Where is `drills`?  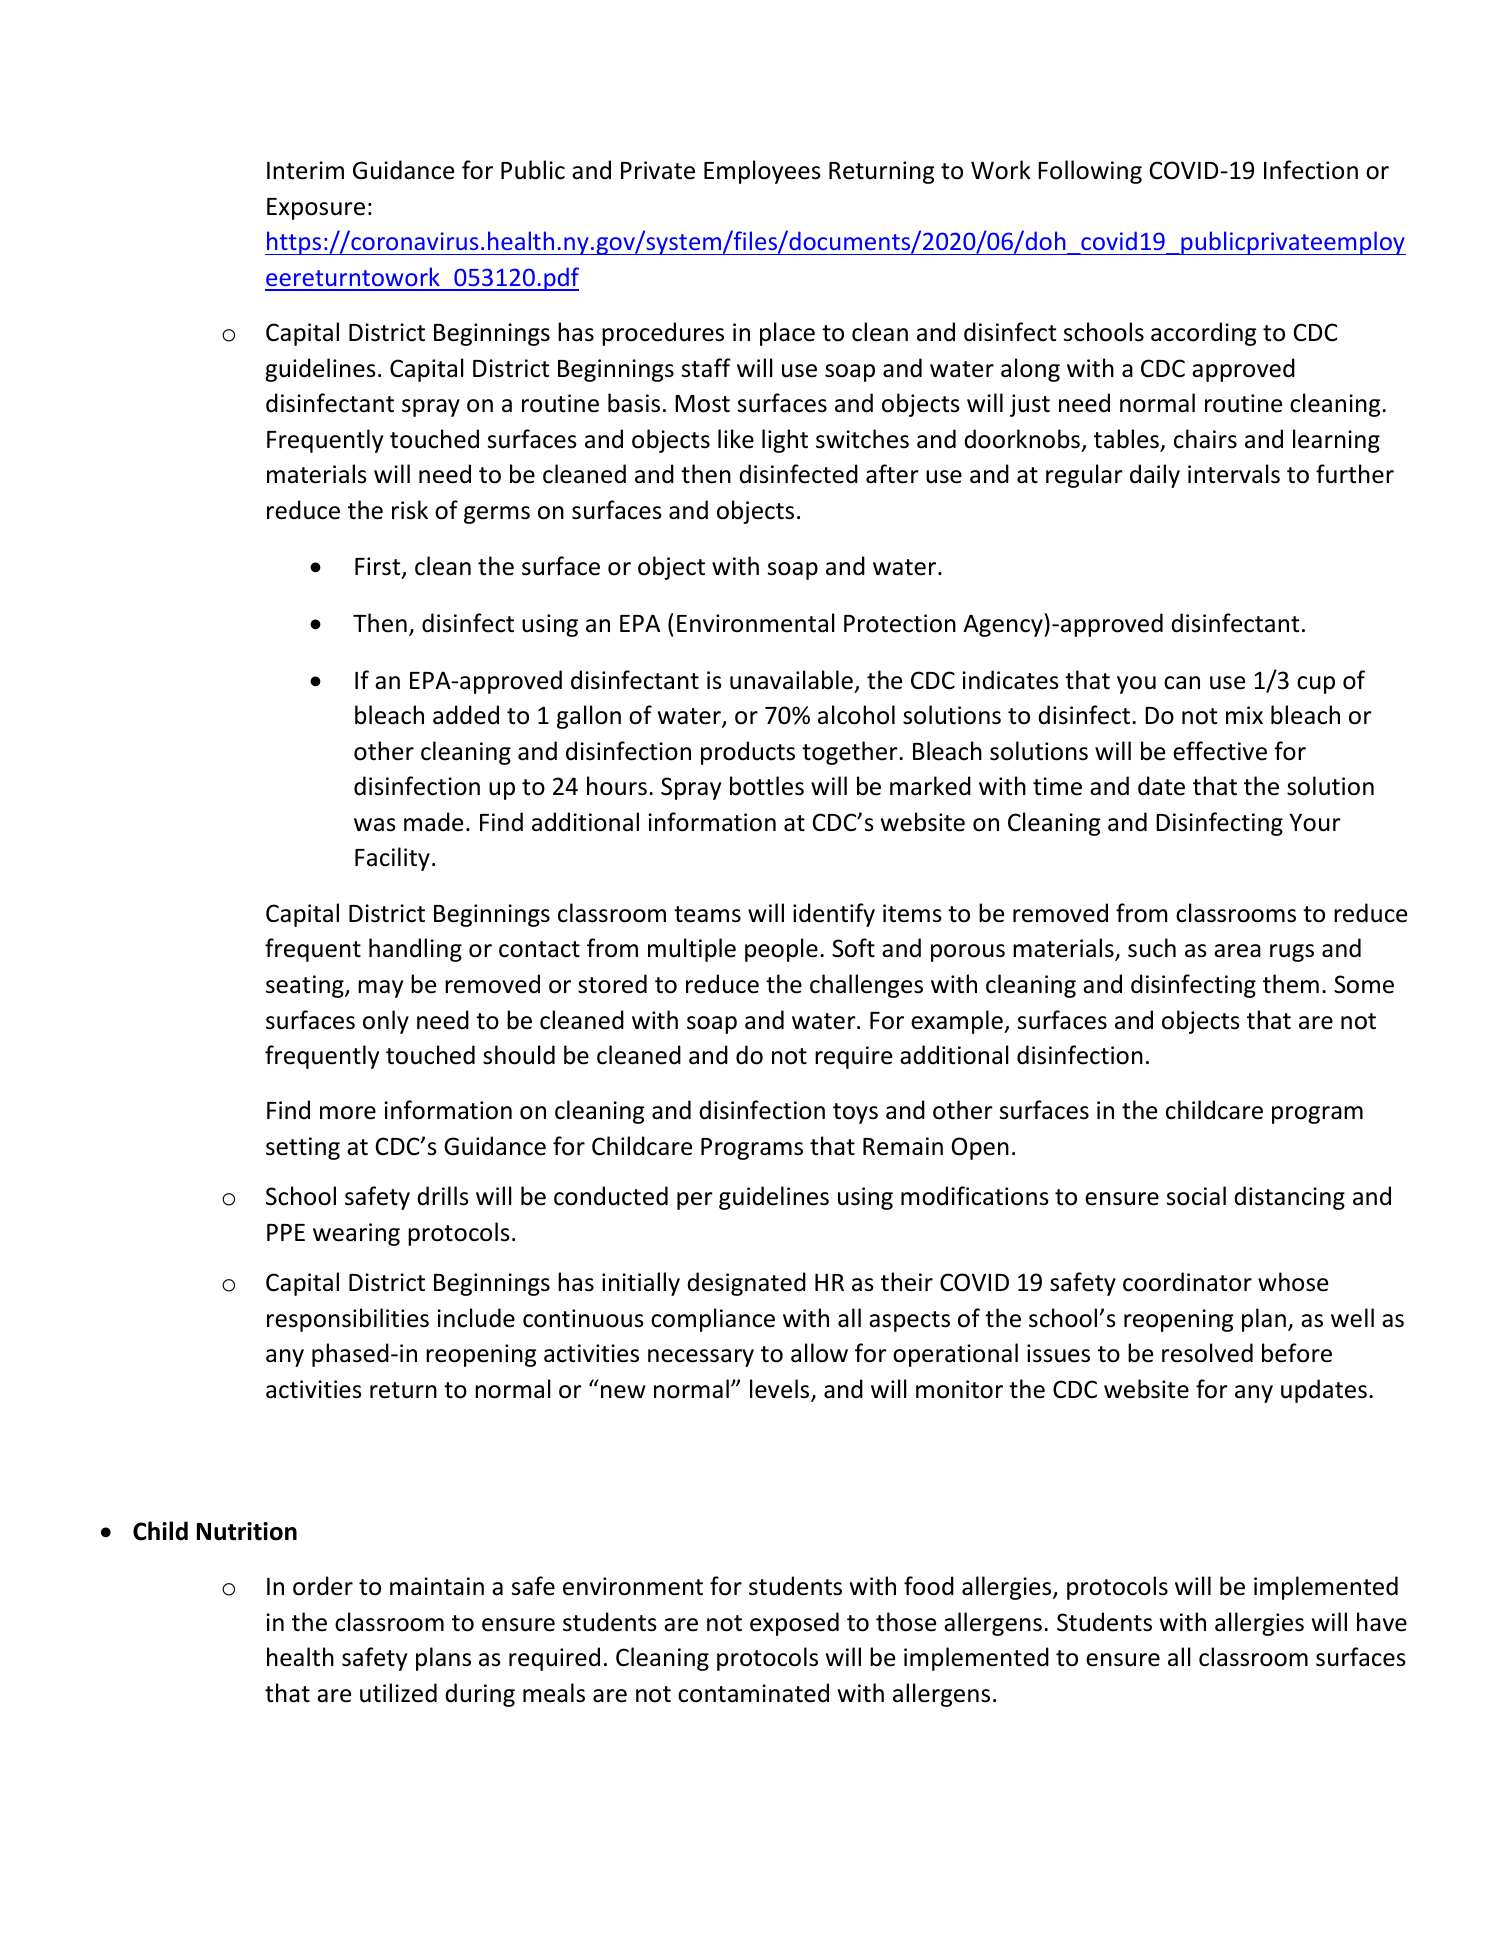 drills is located at coordinates (443, 1196).
